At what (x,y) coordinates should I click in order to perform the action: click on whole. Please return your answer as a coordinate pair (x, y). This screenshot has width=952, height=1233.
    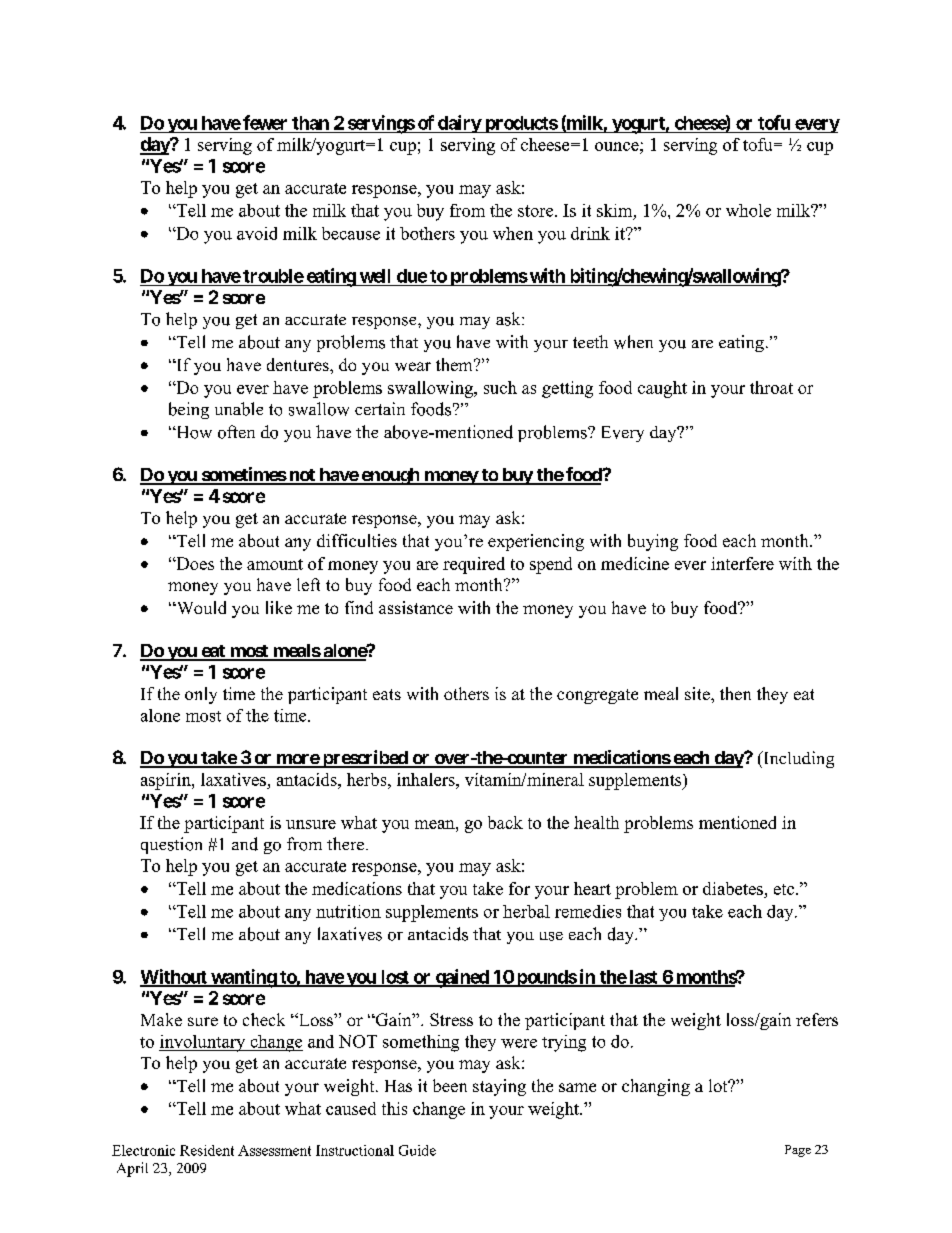
    Looking at the image, I should click on (748, 210).
